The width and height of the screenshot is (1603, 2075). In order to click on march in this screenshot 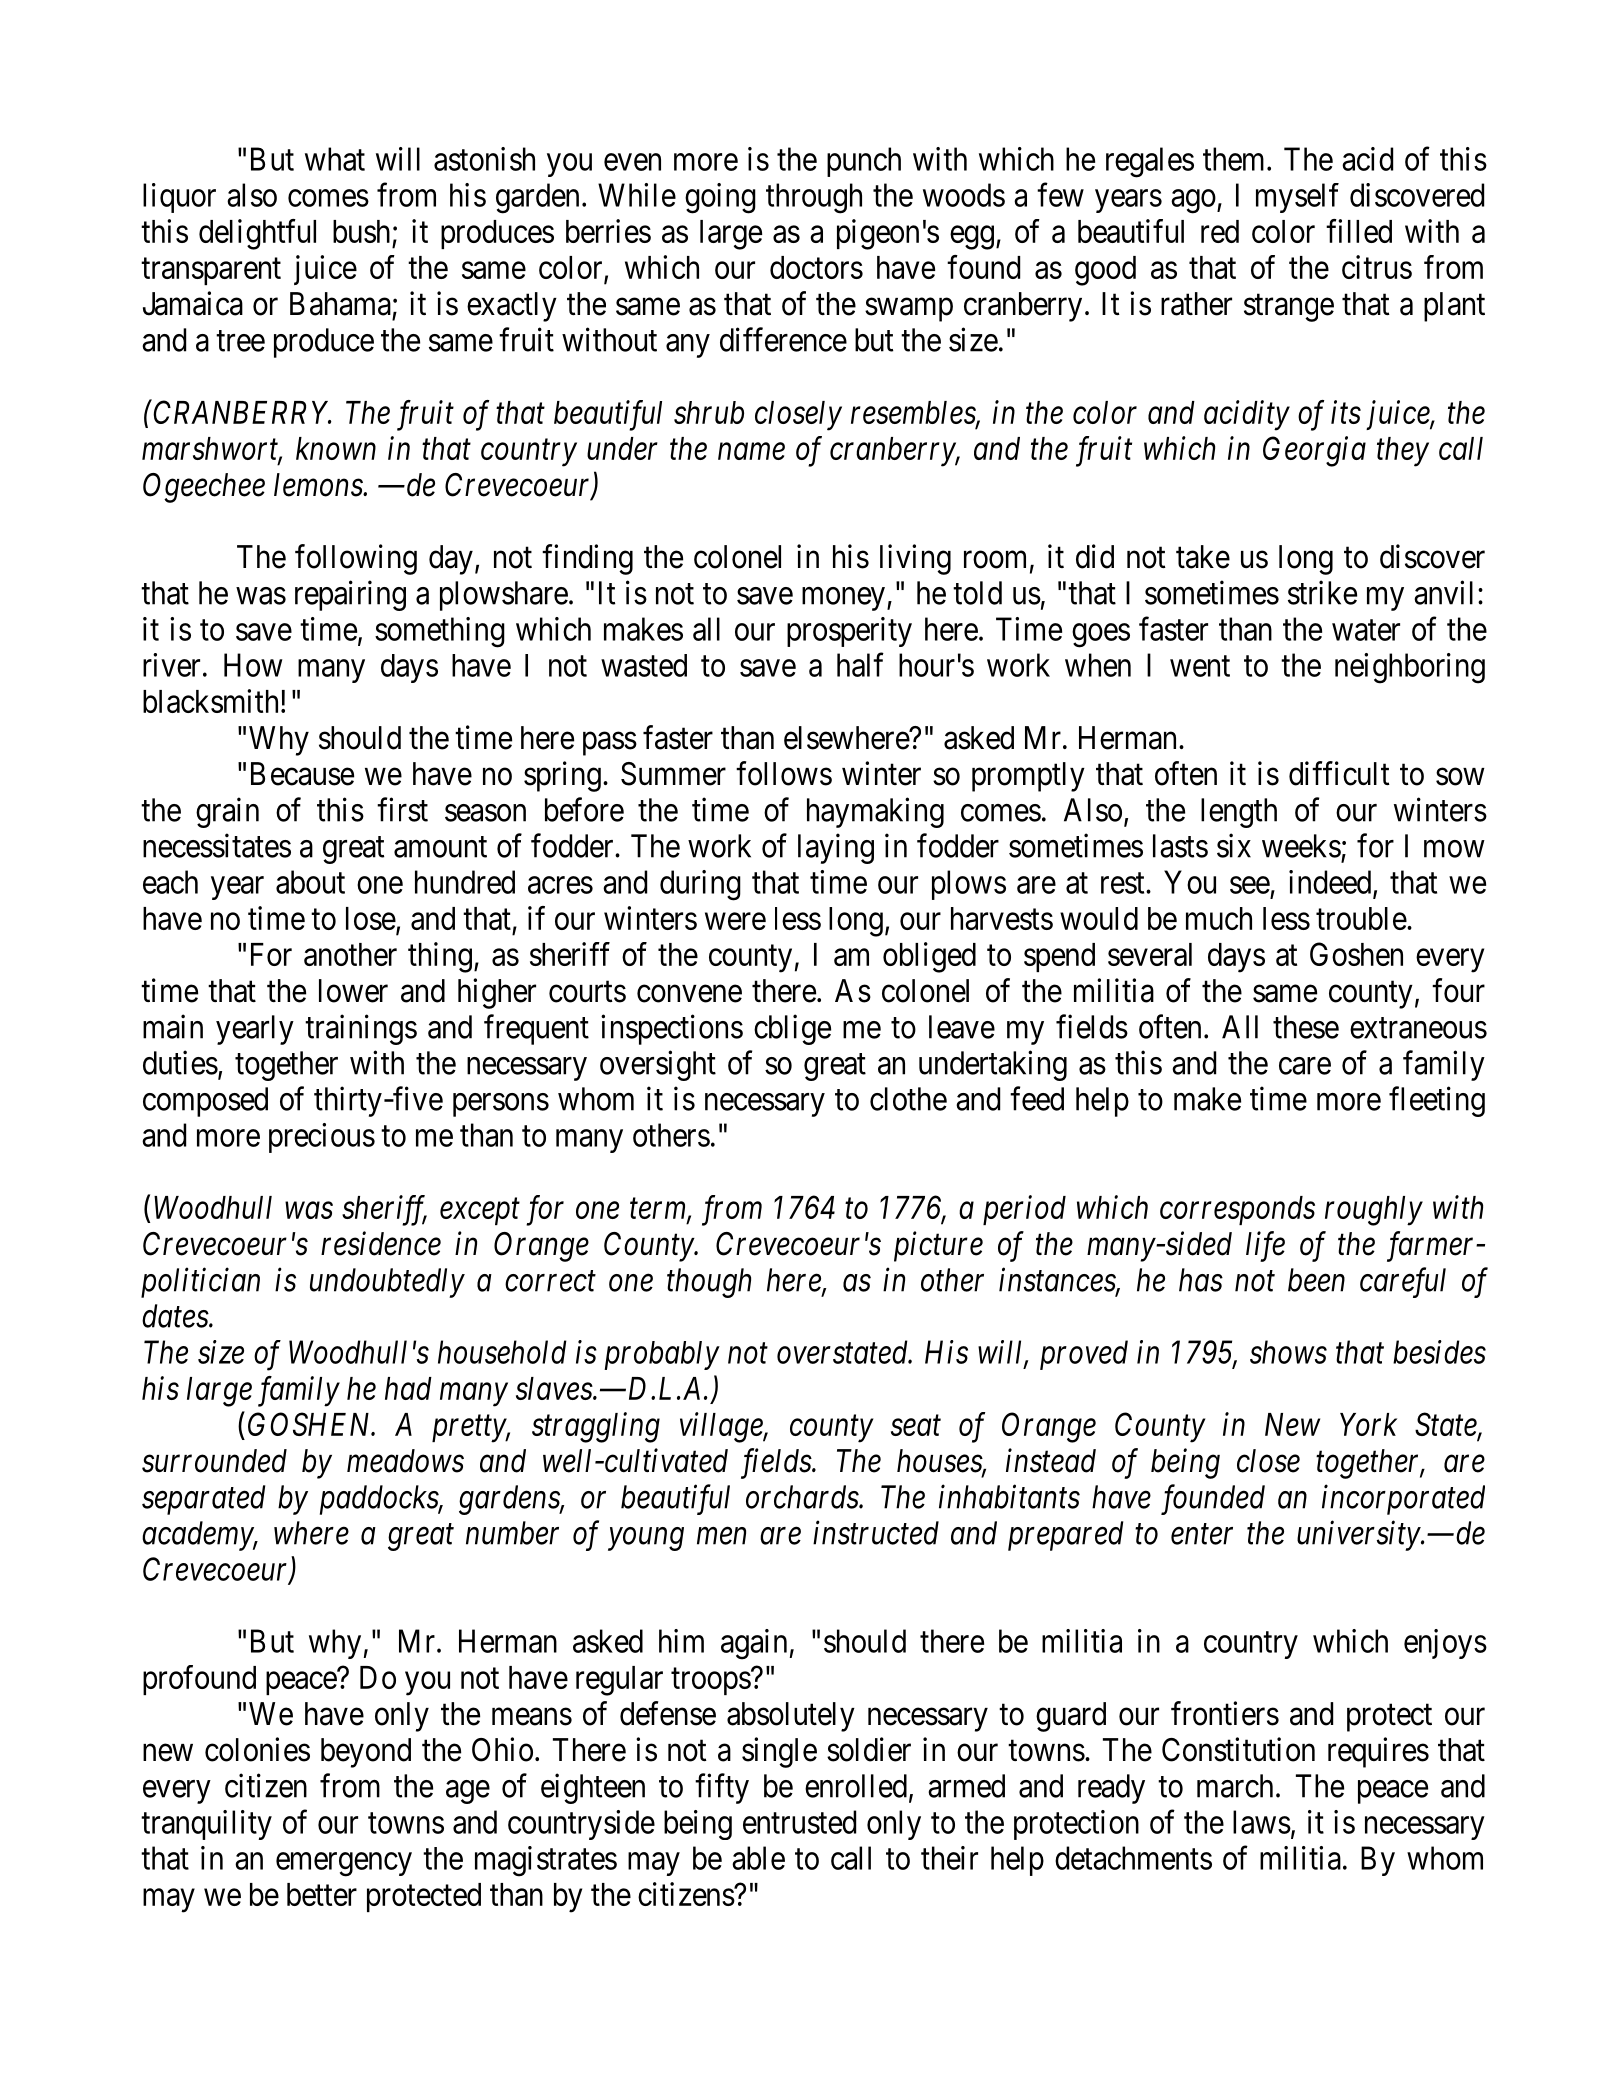, I will do `click(1235, 1786)`.
